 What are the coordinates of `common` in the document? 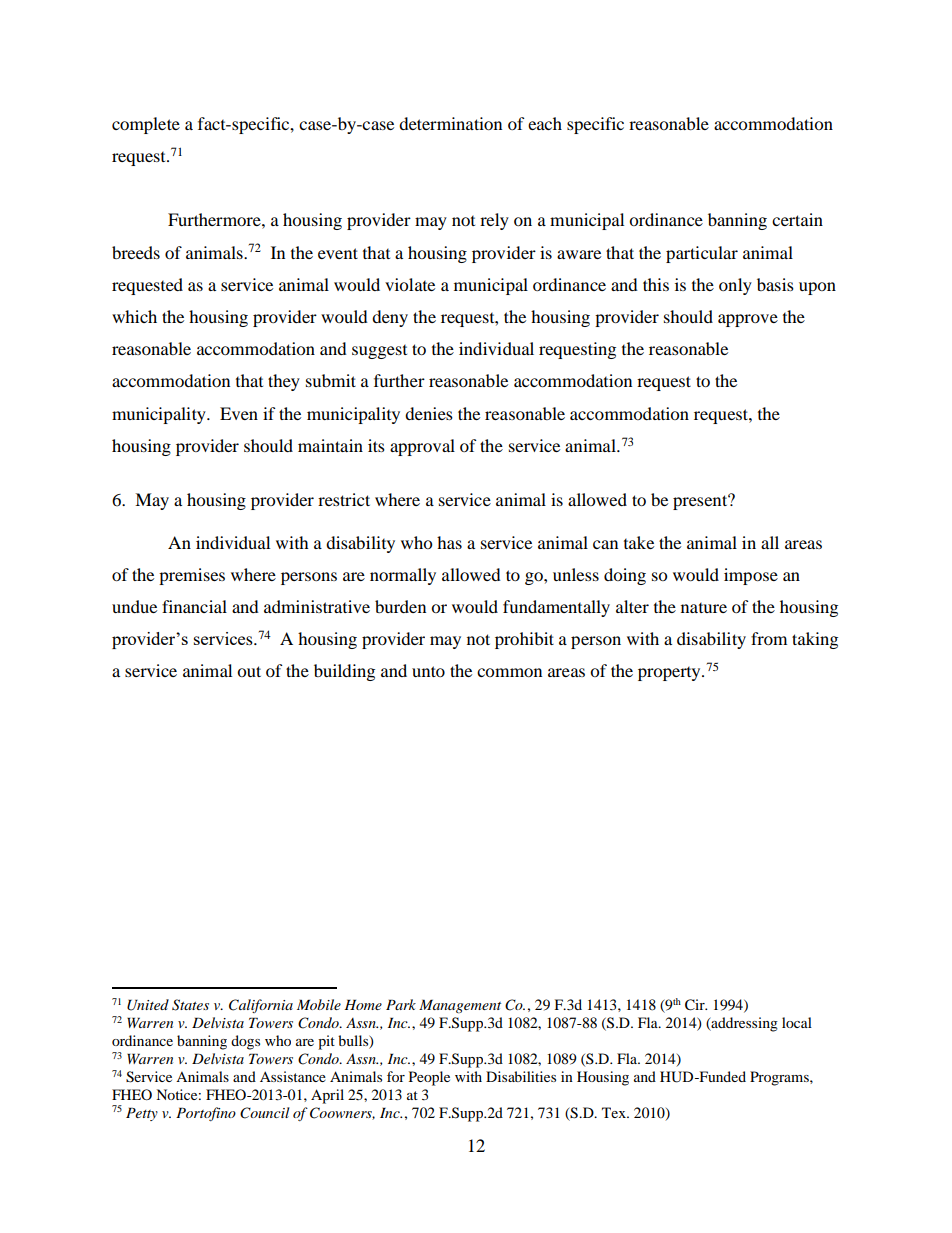 It's located at (509, 672).
